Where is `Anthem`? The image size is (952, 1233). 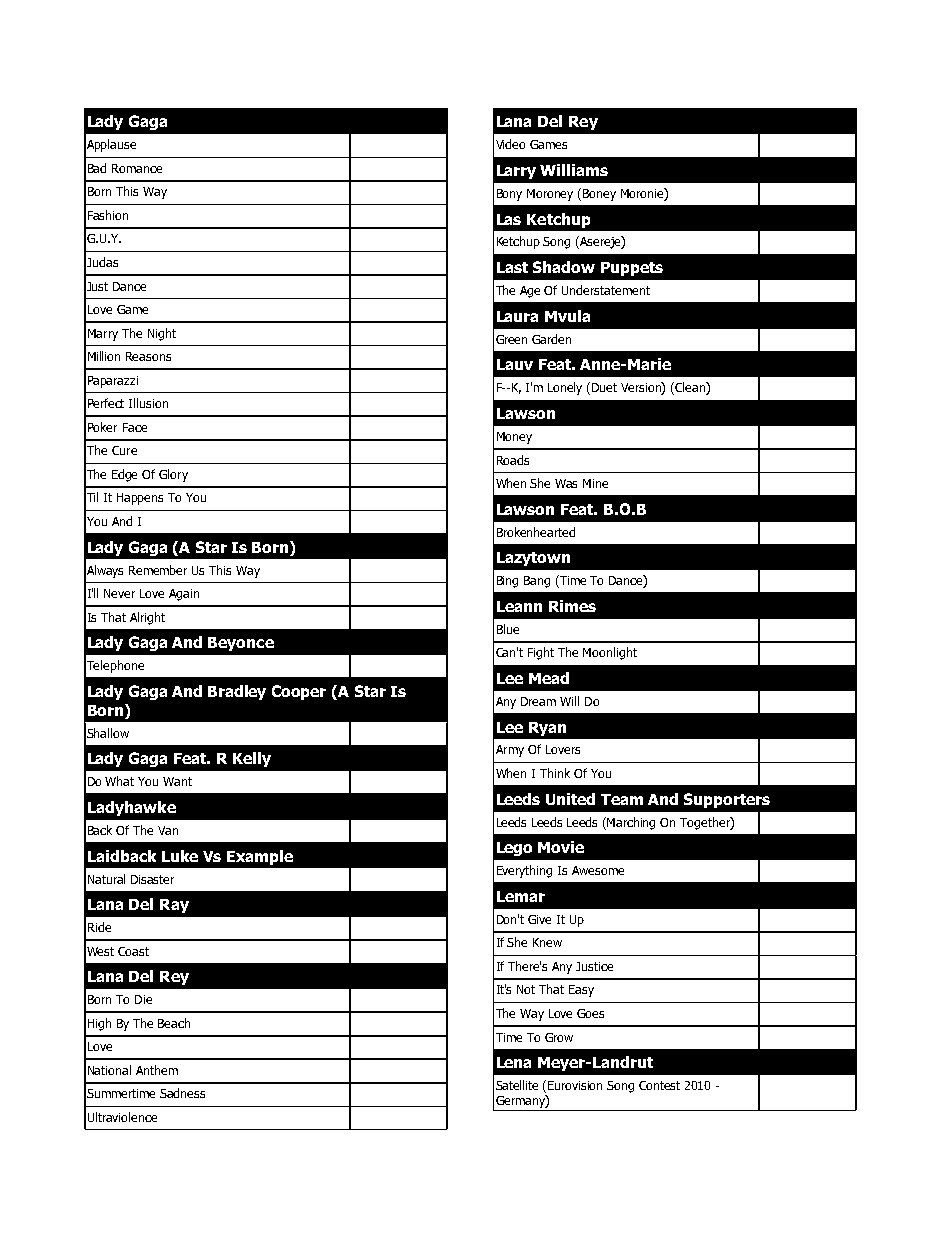
Anthem is located at coordinates (157, 1070).
